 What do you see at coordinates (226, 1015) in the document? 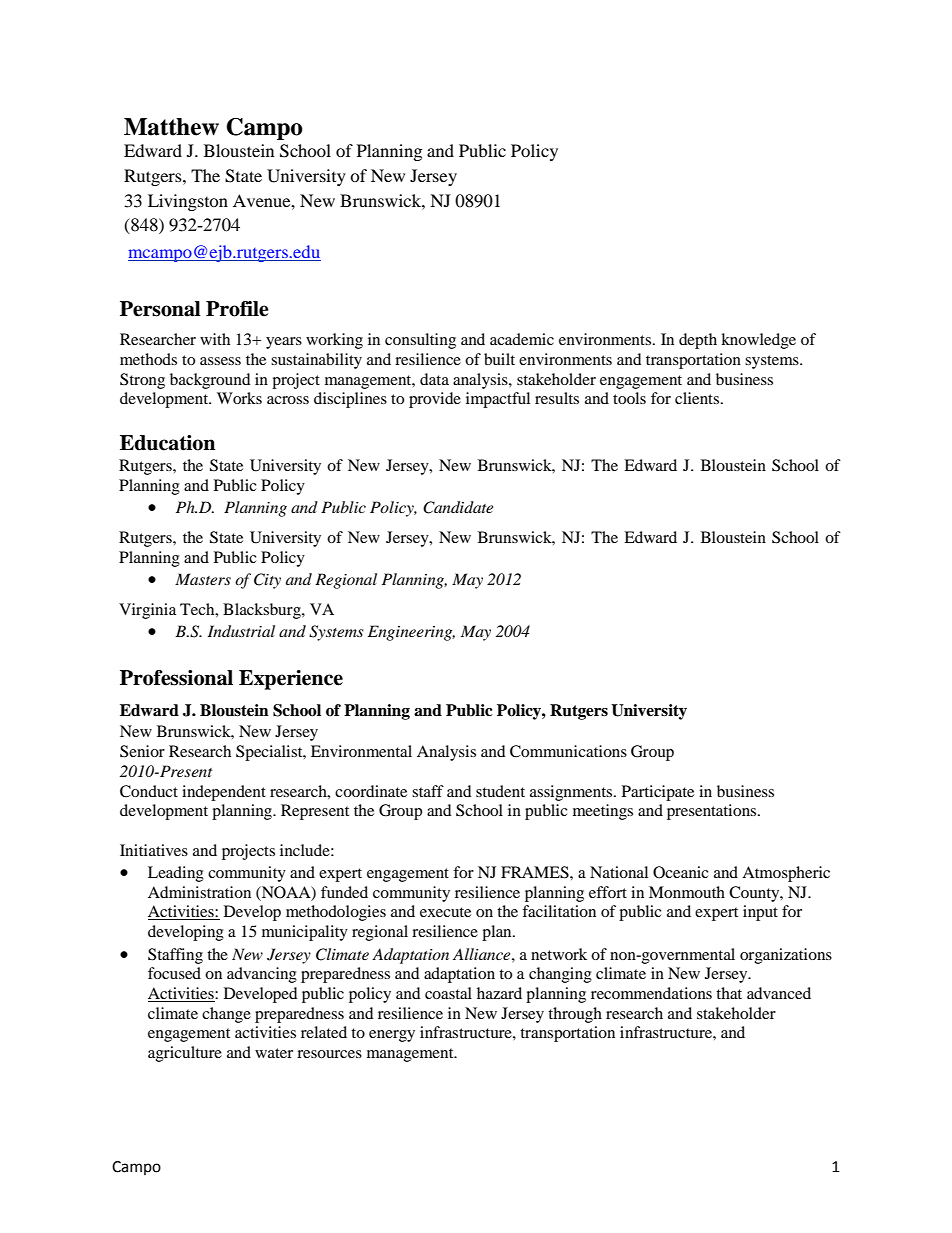
I see `change` at bounding box center [226, 1015].
